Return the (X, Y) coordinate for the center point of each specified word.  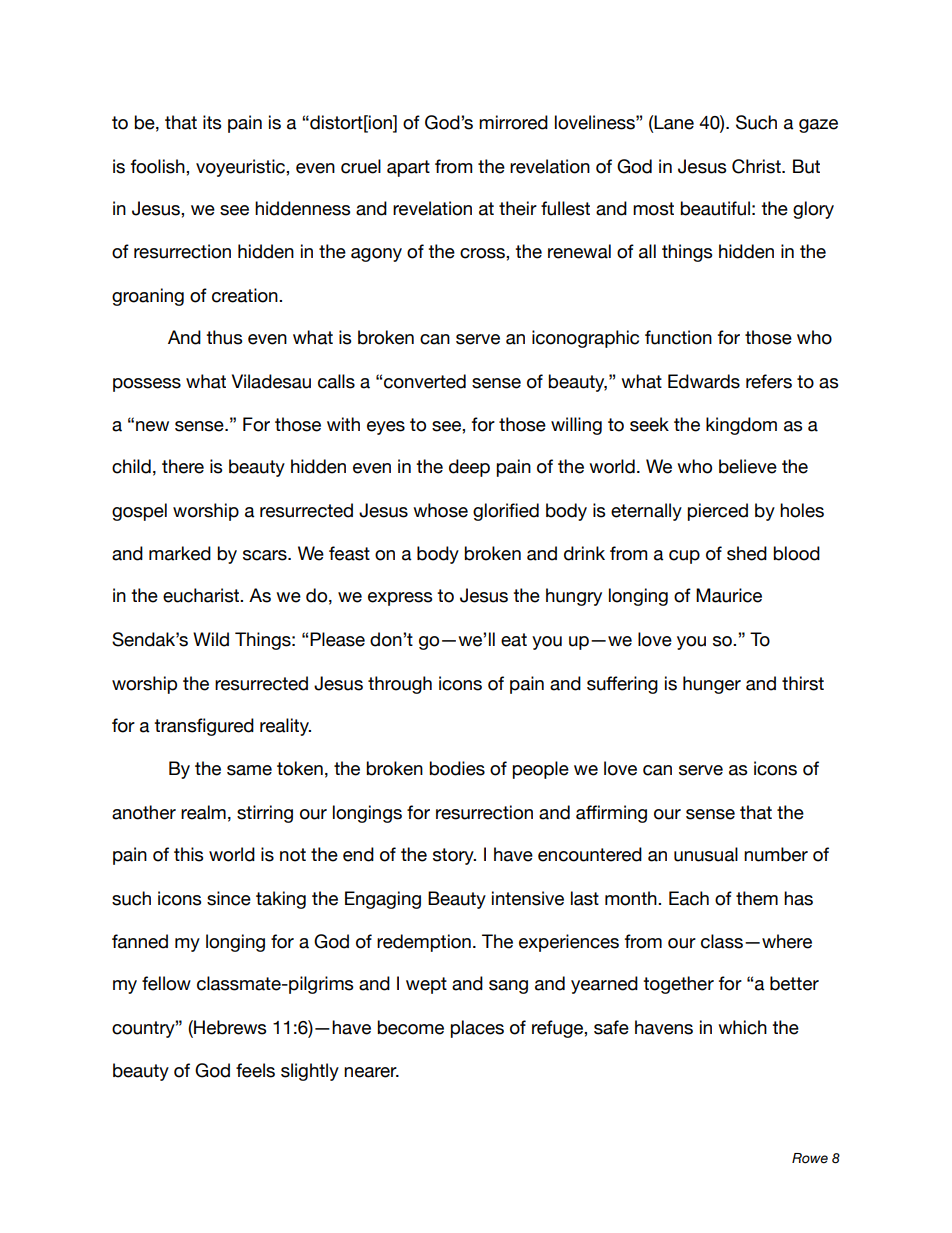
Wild (211, 639)
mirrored (513, 122)
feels (255, 1070)
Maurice (729, 595)
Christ (757, 166)
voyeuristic (241, 168)
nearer (371, 1072)
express (400, 599)
